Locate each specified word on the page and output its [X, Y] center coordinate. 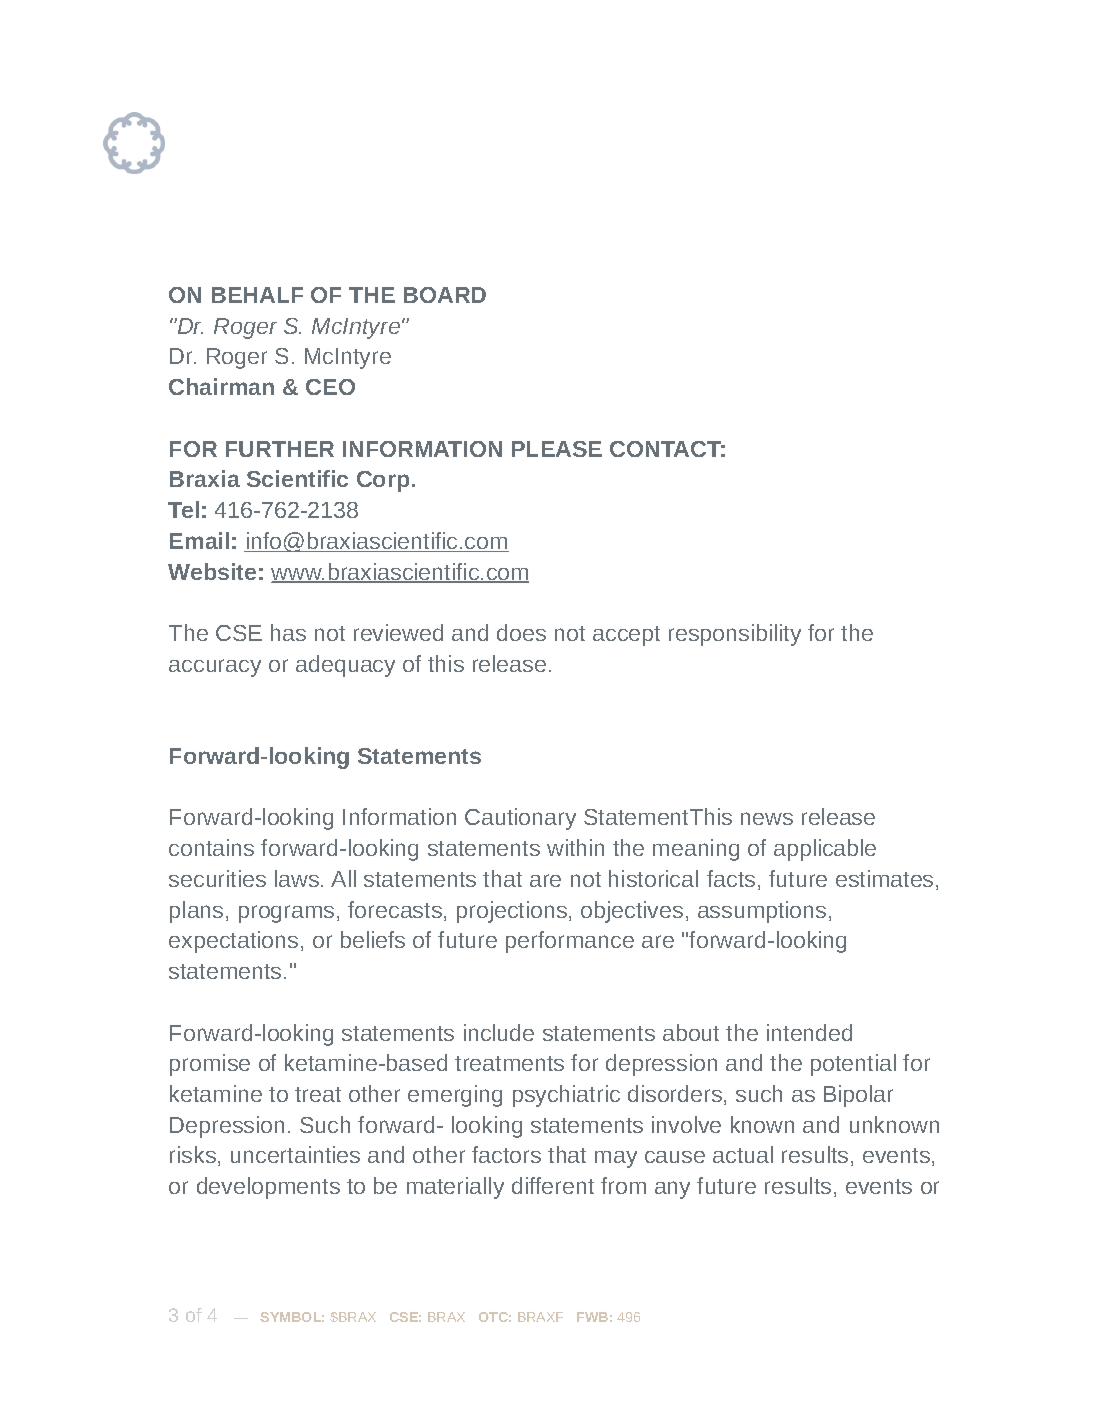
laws [298, 878]
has [288, 632]
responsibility [735, 635]
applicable [825, 850]
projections [513, 912]
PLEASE [557, 449]
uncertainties [295, 1154]
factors [506, 1154]
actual [743, 1154]
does [521, 632]
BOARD [445, 295]
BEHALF [257, 295]
